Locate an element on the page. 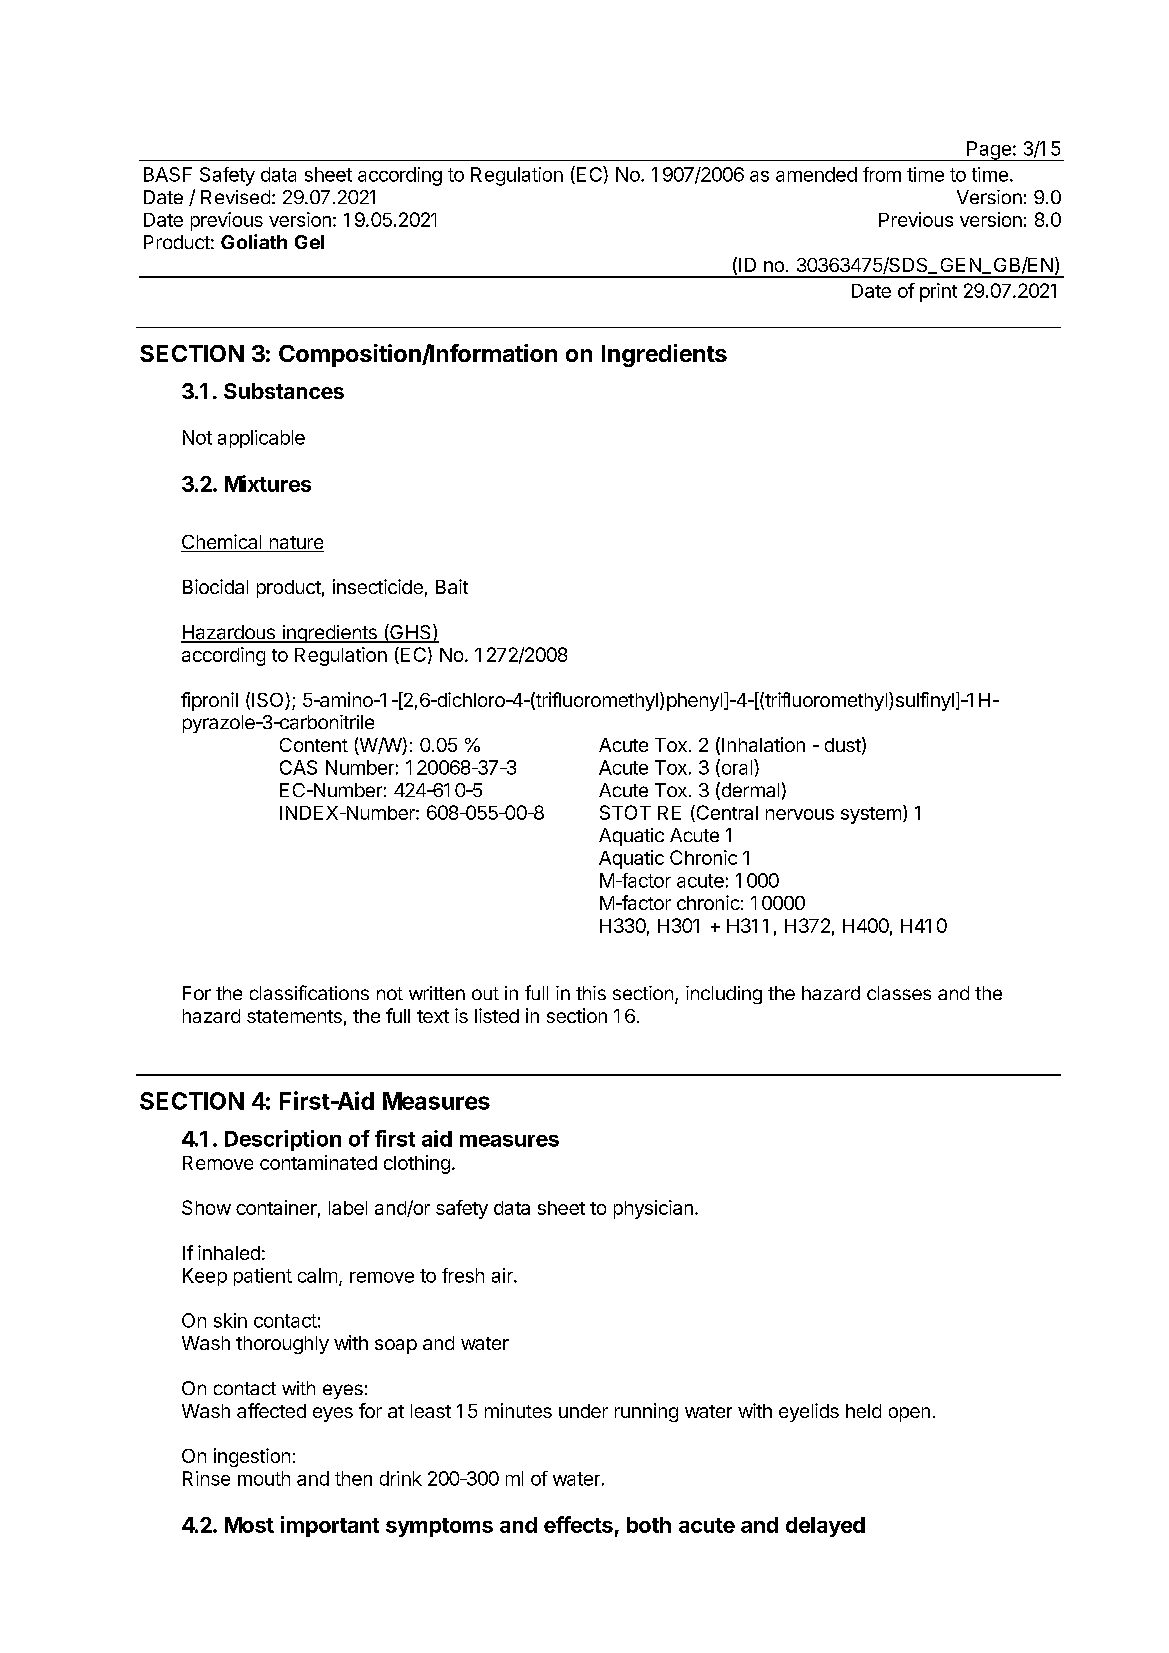  this is located at coordinates (591, 993).
